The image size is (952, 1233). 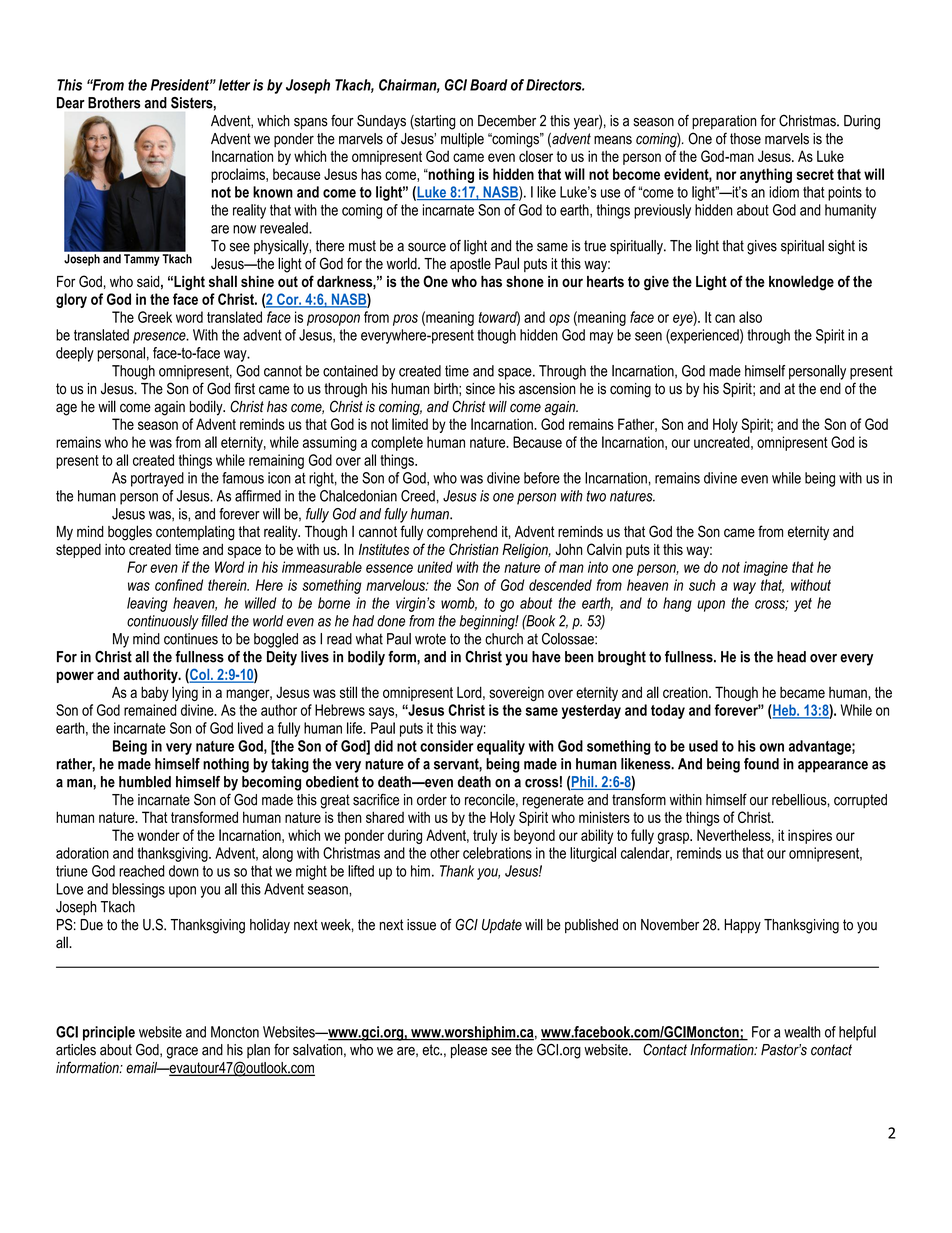 What do you see at coordinates (182, 1053) in the screenshot?
I see `grace` at bounding box center [182, 1053].
